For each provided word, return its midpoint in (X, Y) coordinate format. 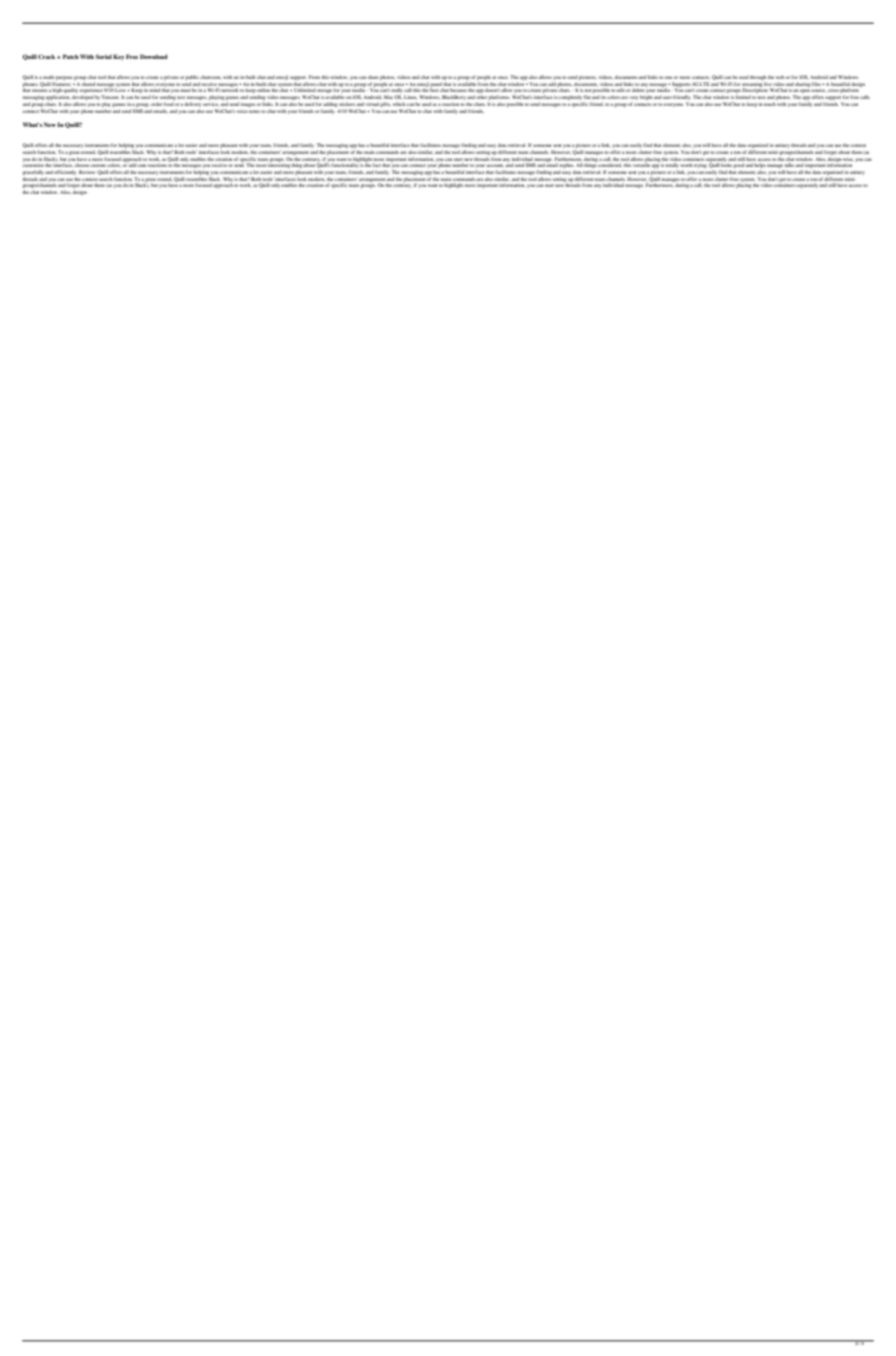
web (781, 77)
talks (789, 165)
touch (770, 104)
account (494, 166)
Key (118, 57)
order (156, 104)
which (400, 104)
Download (154, 56)
